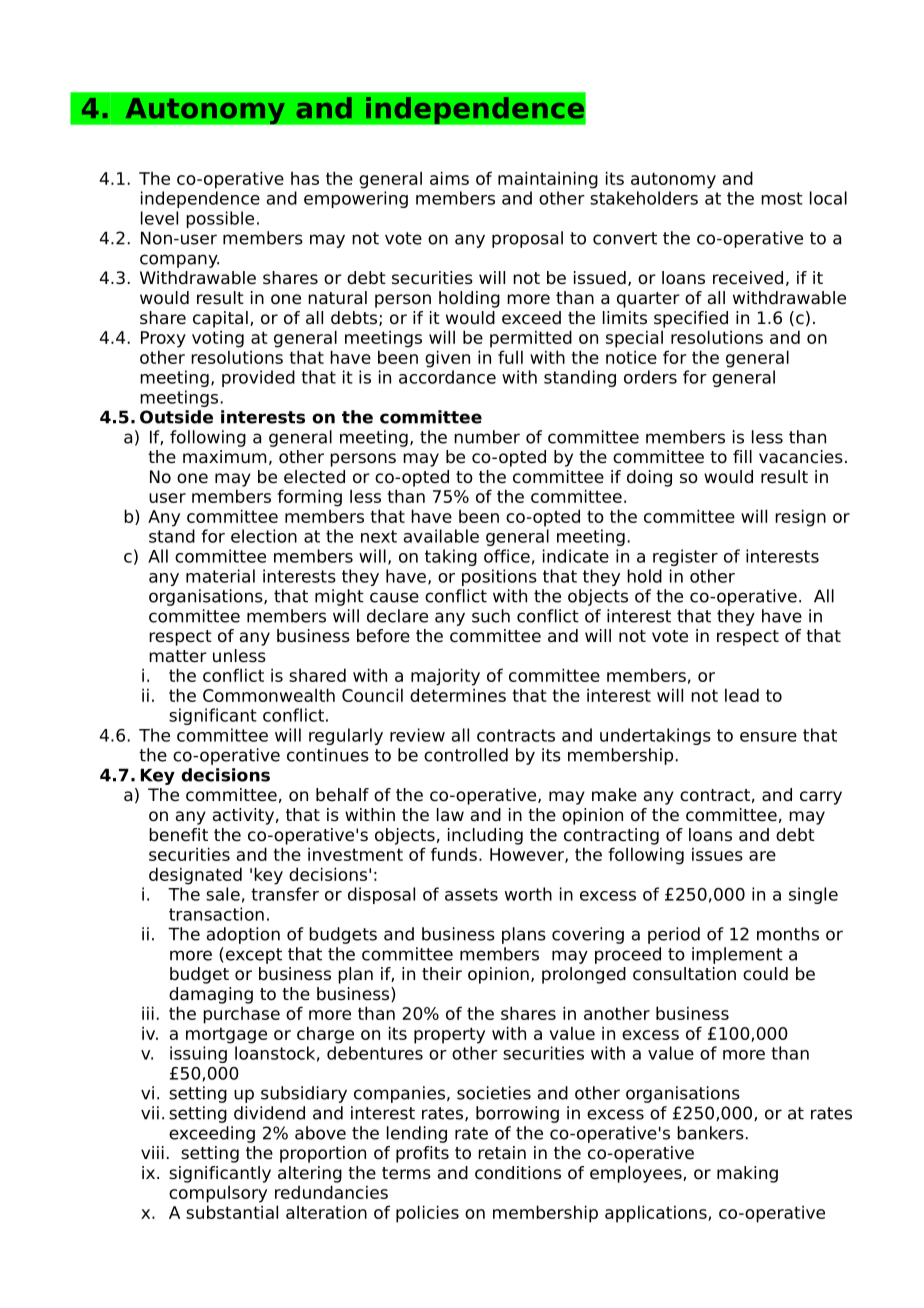 Image resolution: width=924 pixels, height=1308 pixels. Describe the element at coordinates (782, 198) in the page. I see `most` at that location.
